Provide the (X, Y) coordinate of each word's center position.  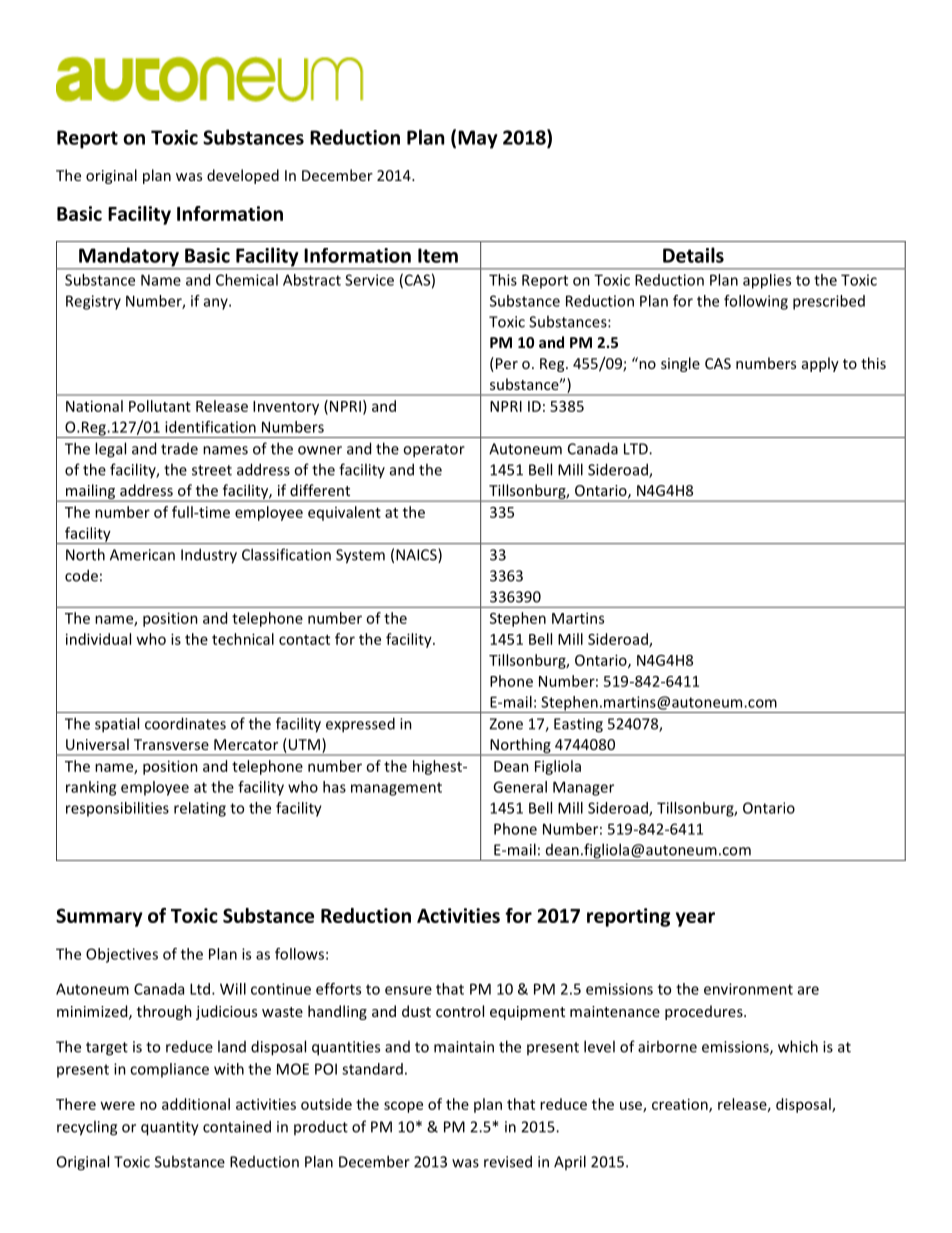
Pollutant (160, 406)
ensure (408, 990)
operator (434, 451)
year (695, 919)
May (478, 139)
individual (98, 639)
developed (243, 176)
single (680, 364)
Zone (506, 724)
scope (403, 1107)
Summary (99, 917)
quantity (170, 1128)
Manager (583, 788)
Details (693, 255)
